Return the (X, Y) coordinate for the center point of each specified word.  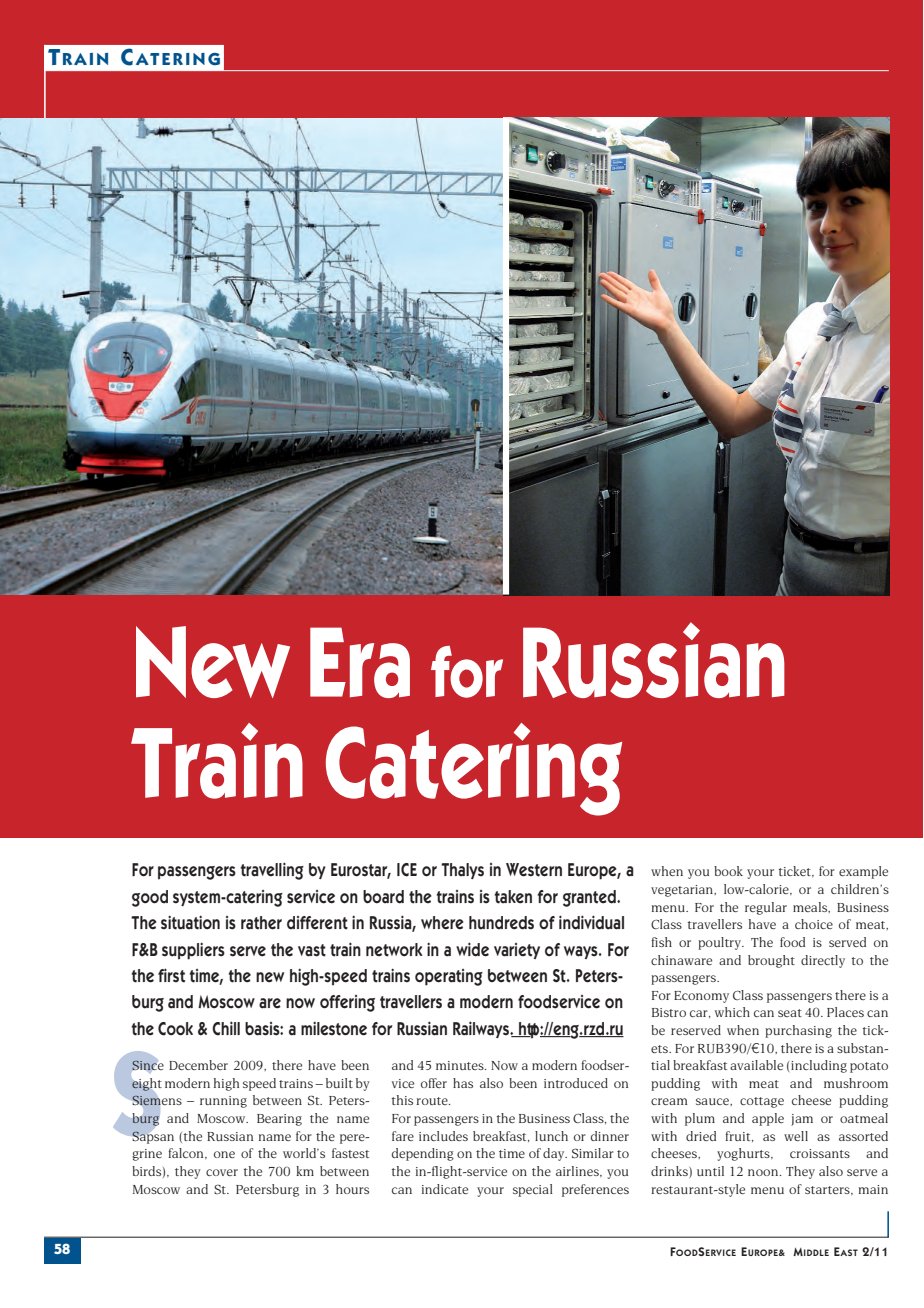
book (728, 871)
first (171, 975)
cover (222, 1172)
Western (534, 870)
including (819, 1066)
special (533, 1190)
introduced (576, 1083)
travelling (272, 871)
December (198, 1065)
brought (771, 961)
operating (449, 977)
